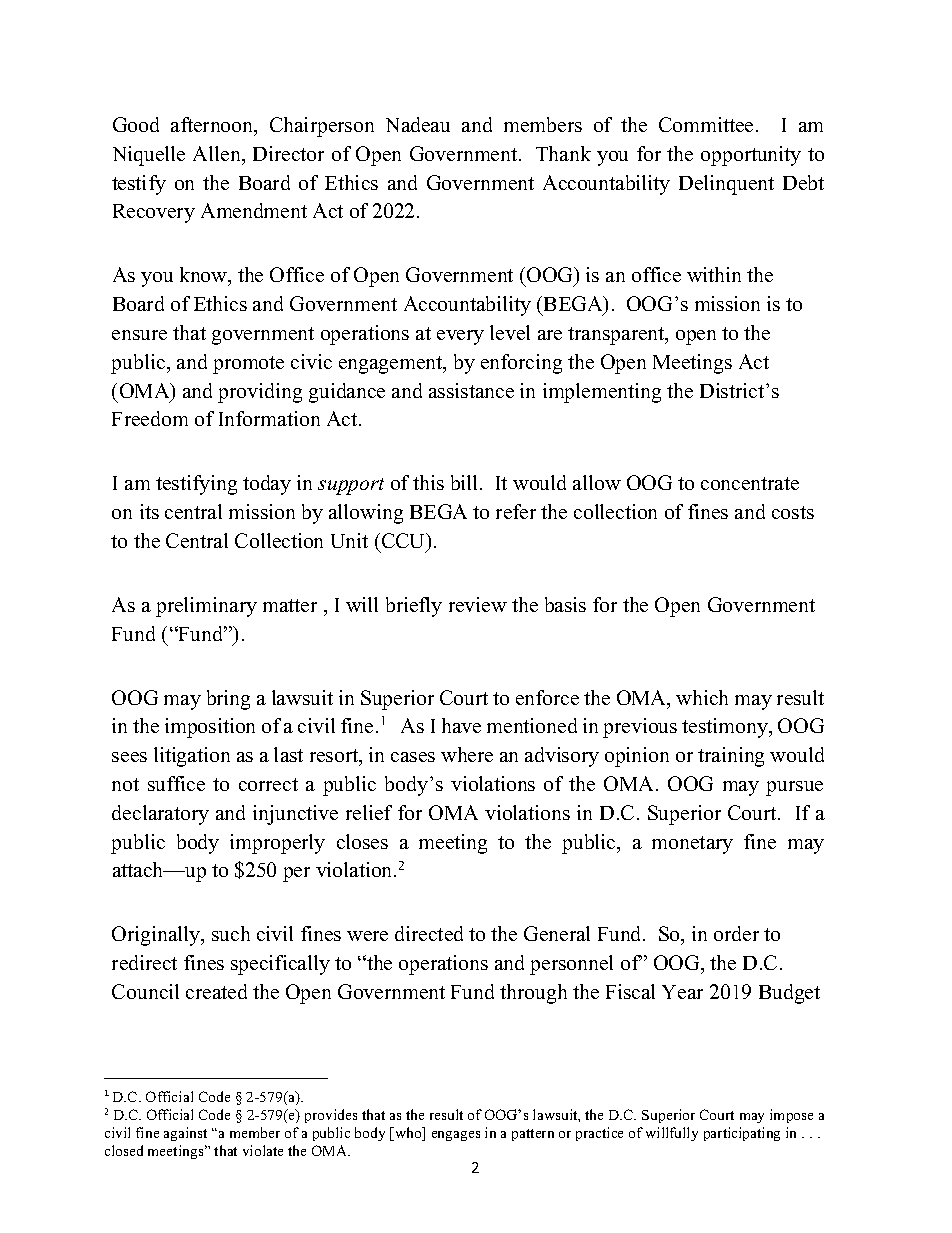  I want to click on suffice, so click(176, 783).
